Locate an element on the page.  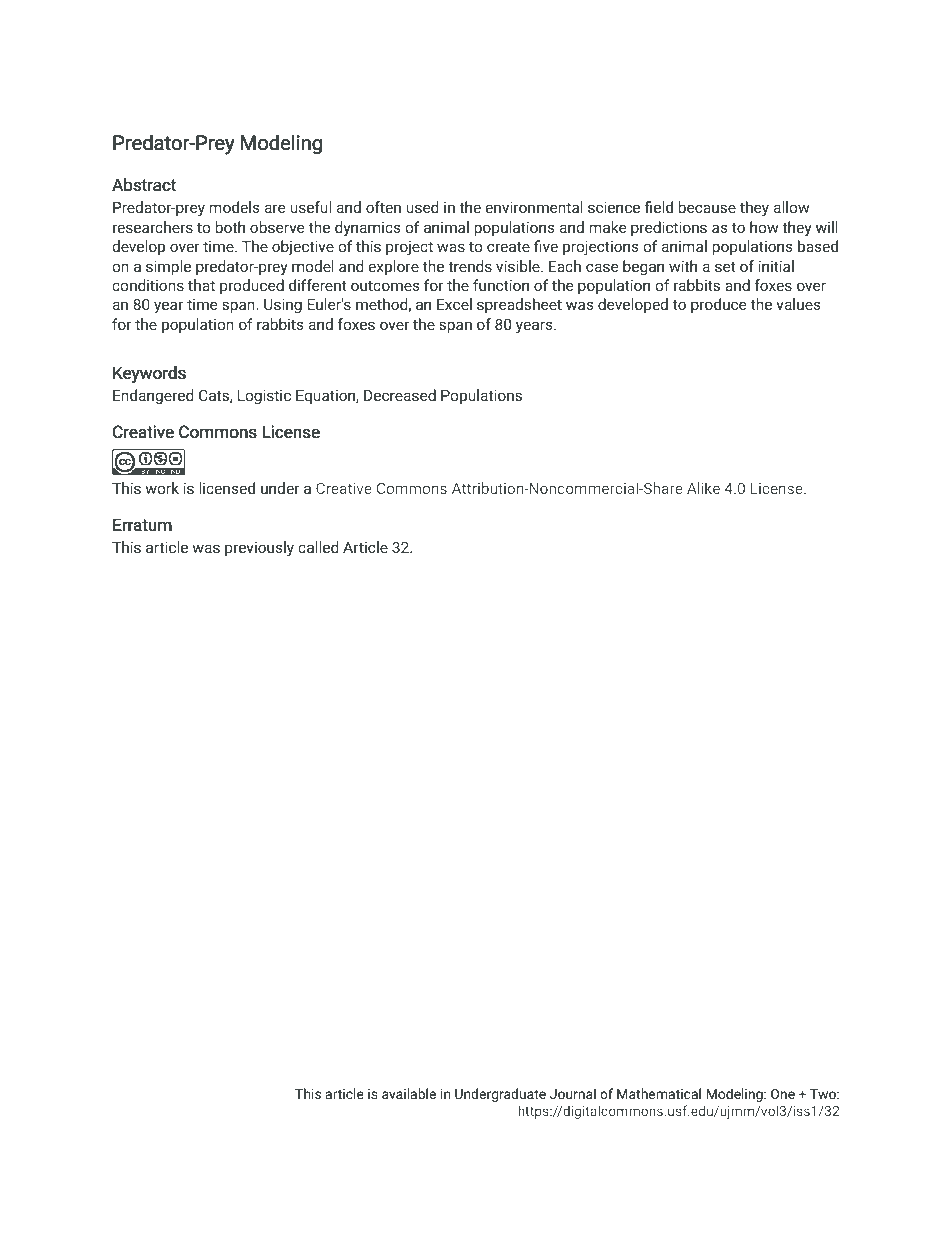
how is located at coordinates (764, 227).
